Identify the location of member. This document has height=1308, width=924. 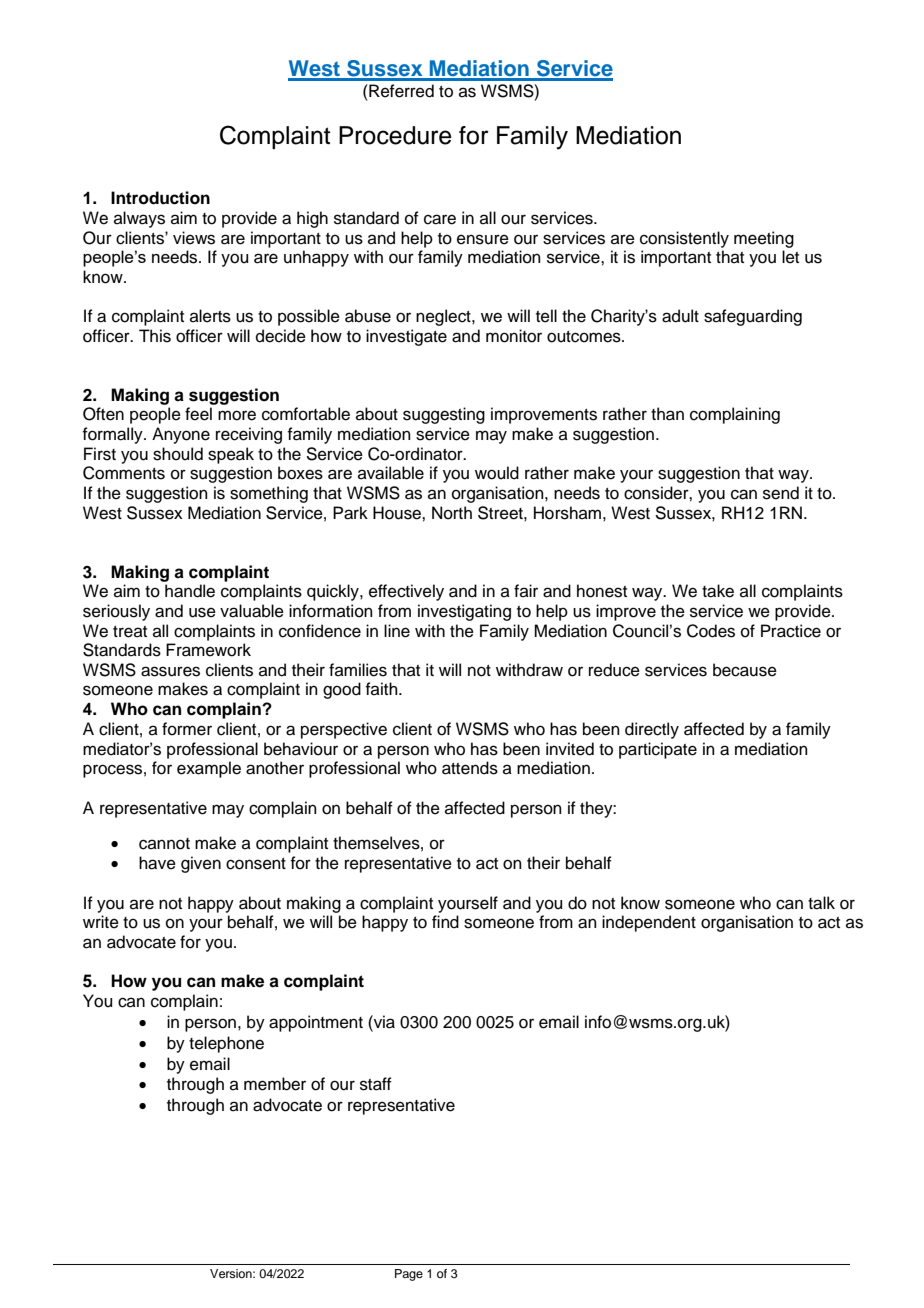
(275, 1084).
